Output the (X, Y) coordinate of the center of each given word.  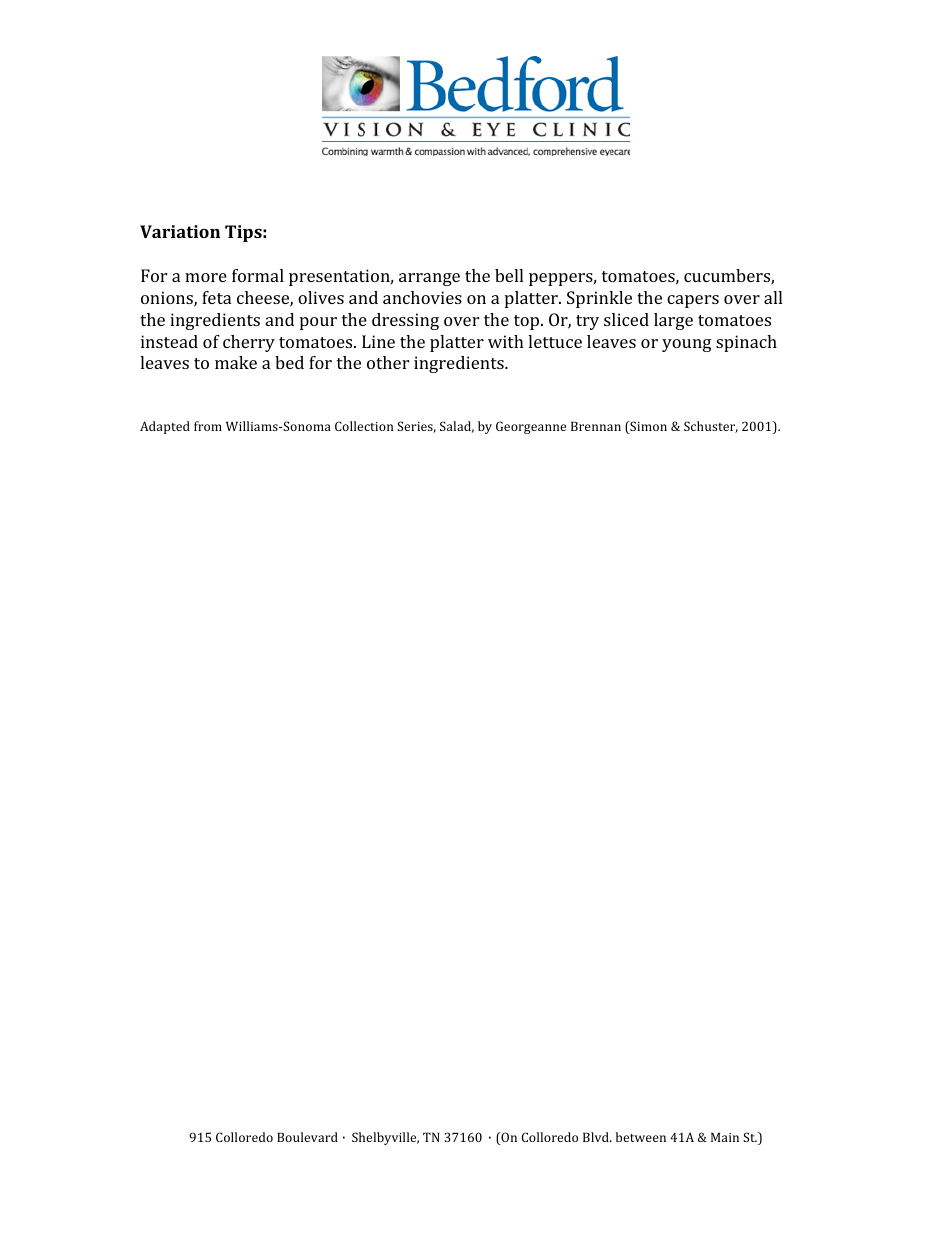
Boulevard (307, 1137)
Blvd (597, 1137)
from (208, 426)
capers (693, 301)
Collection (364, 426)
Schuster (711, 427)
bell (509, 275)
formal (258, 275)
